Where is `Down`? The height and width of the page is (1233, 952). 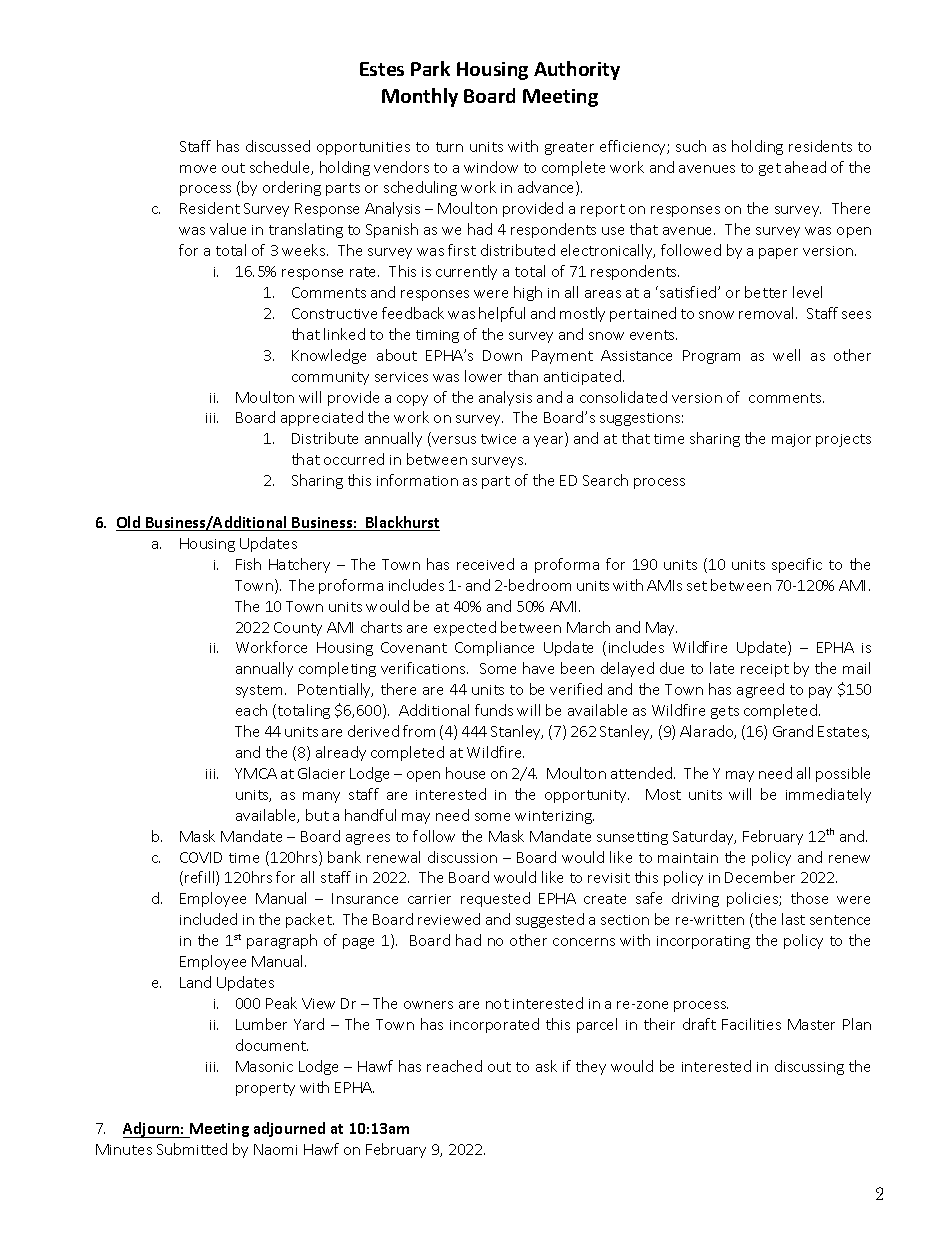
Down is located at coordinates (502, 355).
